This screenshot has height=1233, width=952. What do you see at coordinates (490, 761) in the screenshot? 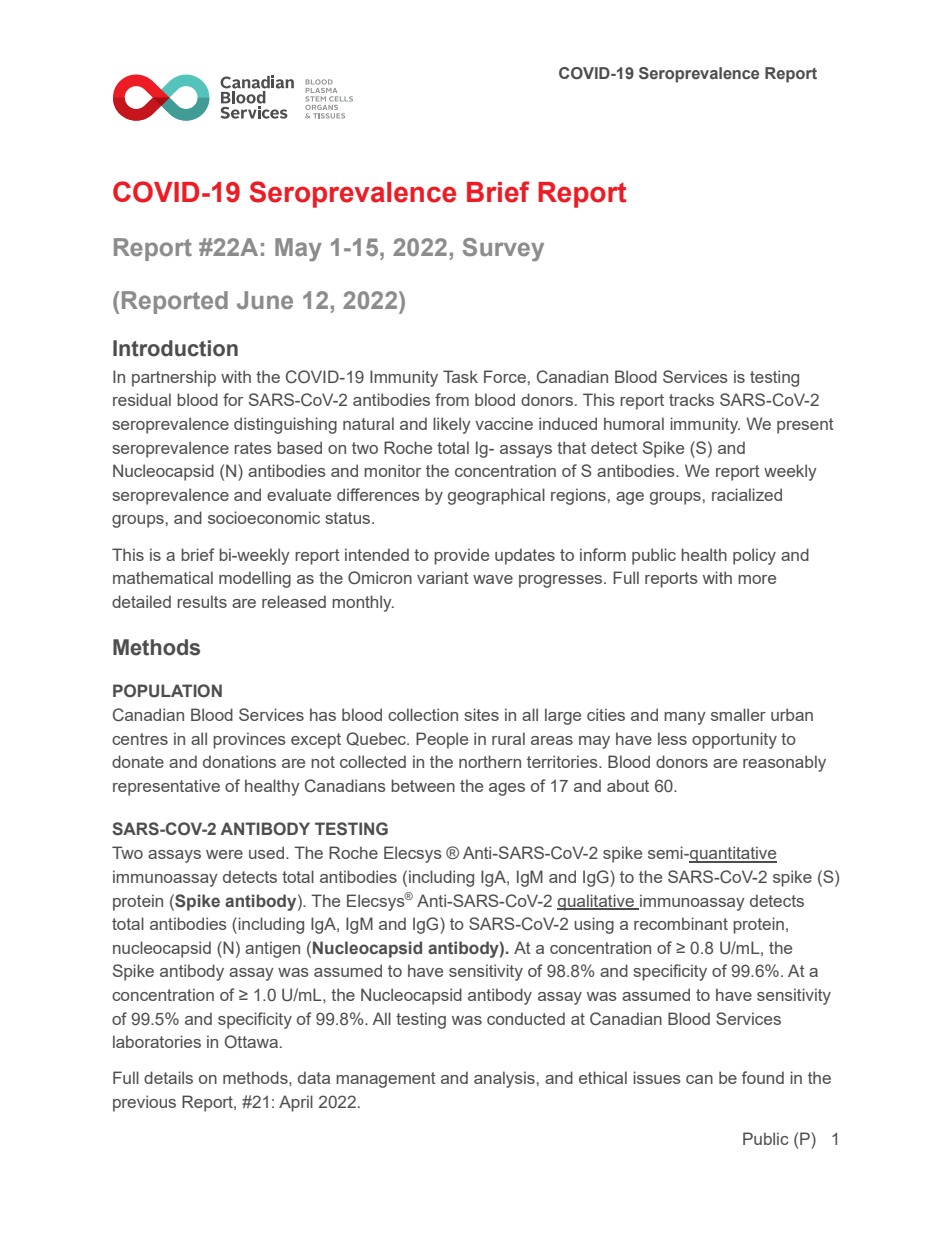
I see `northern` at bounding box center [490, 761].
